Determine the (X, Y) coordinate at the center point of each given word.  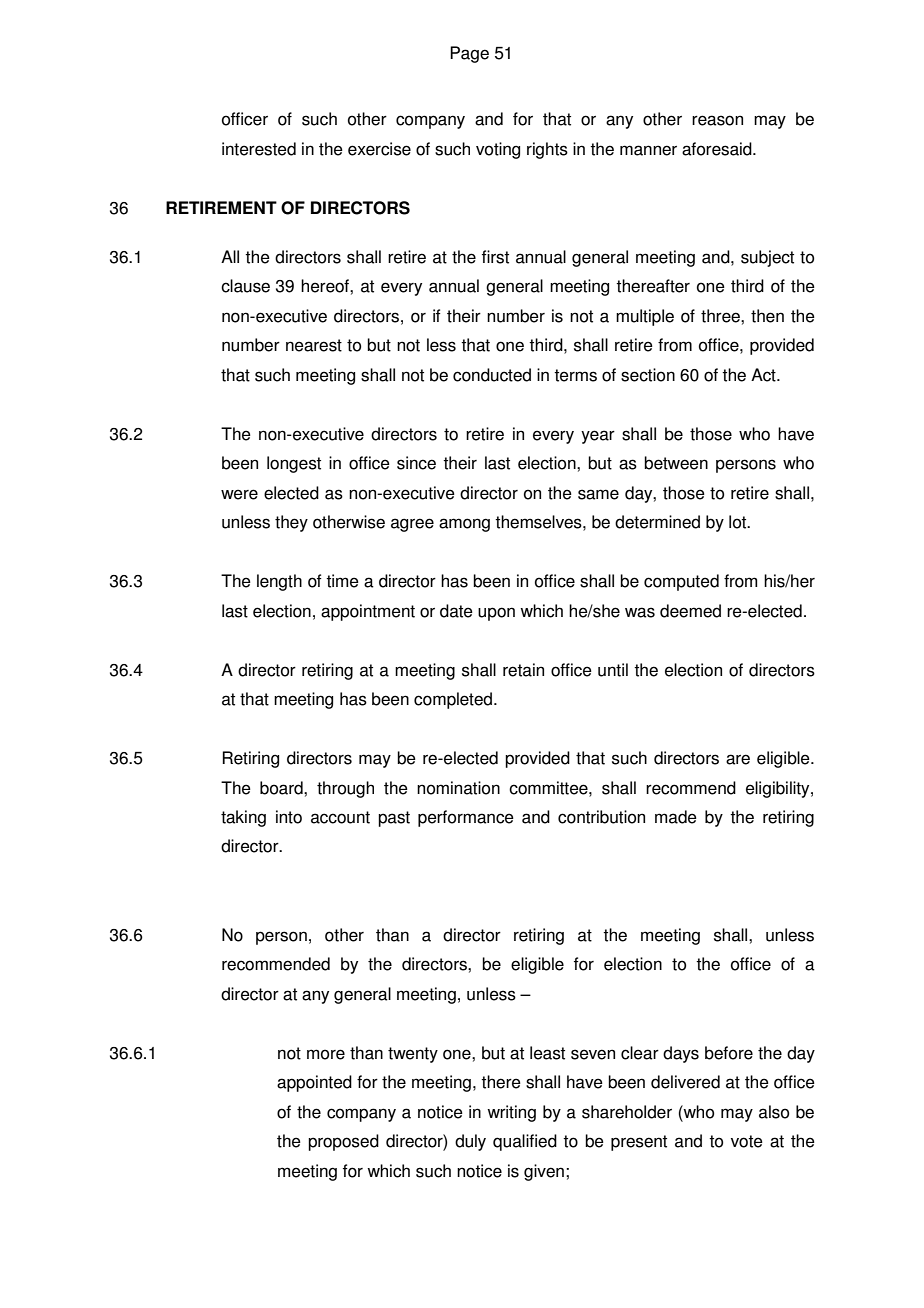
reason (717, 120)
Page (469, 54)
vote (747, 1141)
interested (259, 149)
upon (496, 614)
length (279, 582)
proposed (343, 1142)
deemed (690, 611)
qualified (525, 1142)
